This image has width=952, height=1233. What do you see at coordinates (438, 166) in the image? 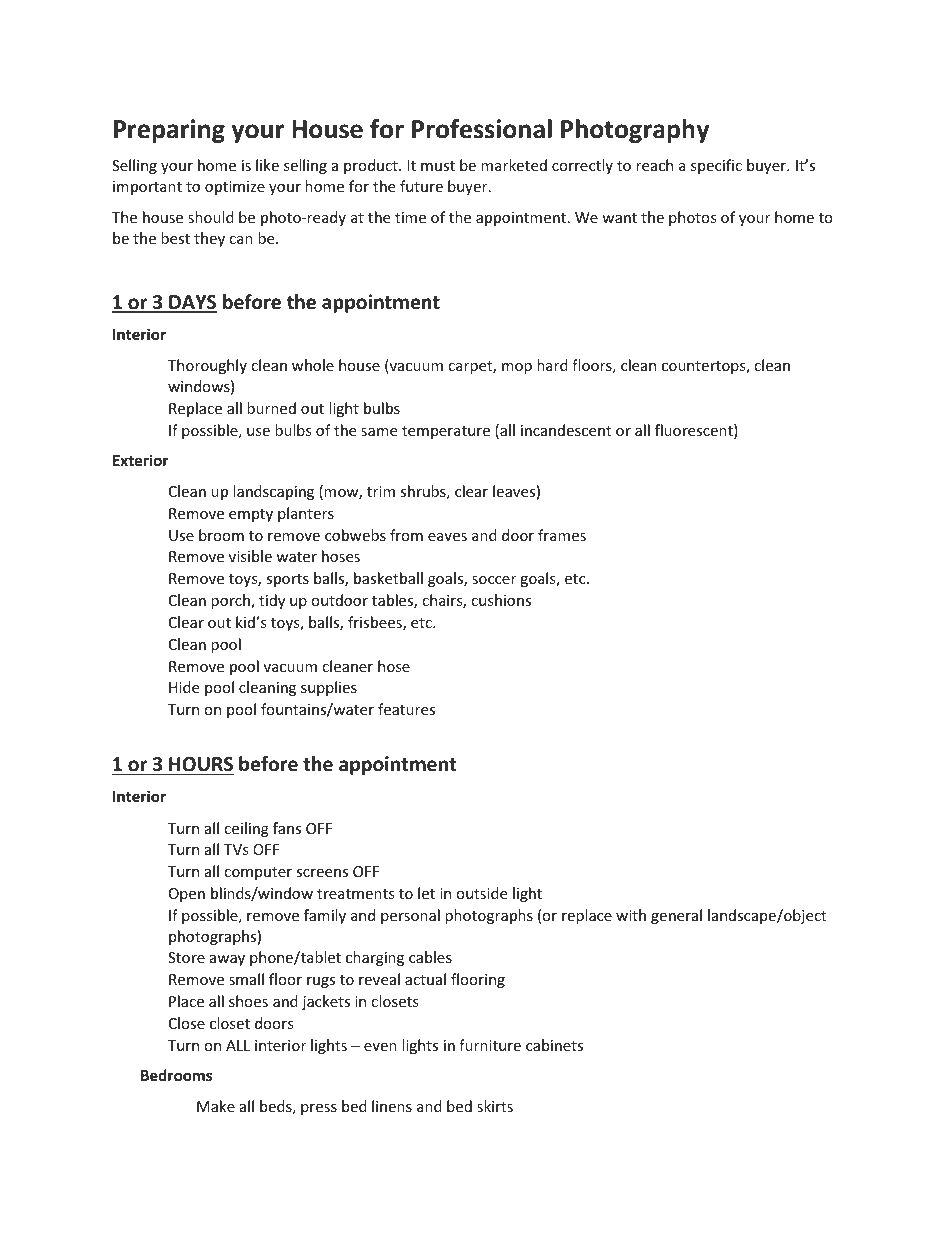
I see `must` at bounding box center [438, 166].
